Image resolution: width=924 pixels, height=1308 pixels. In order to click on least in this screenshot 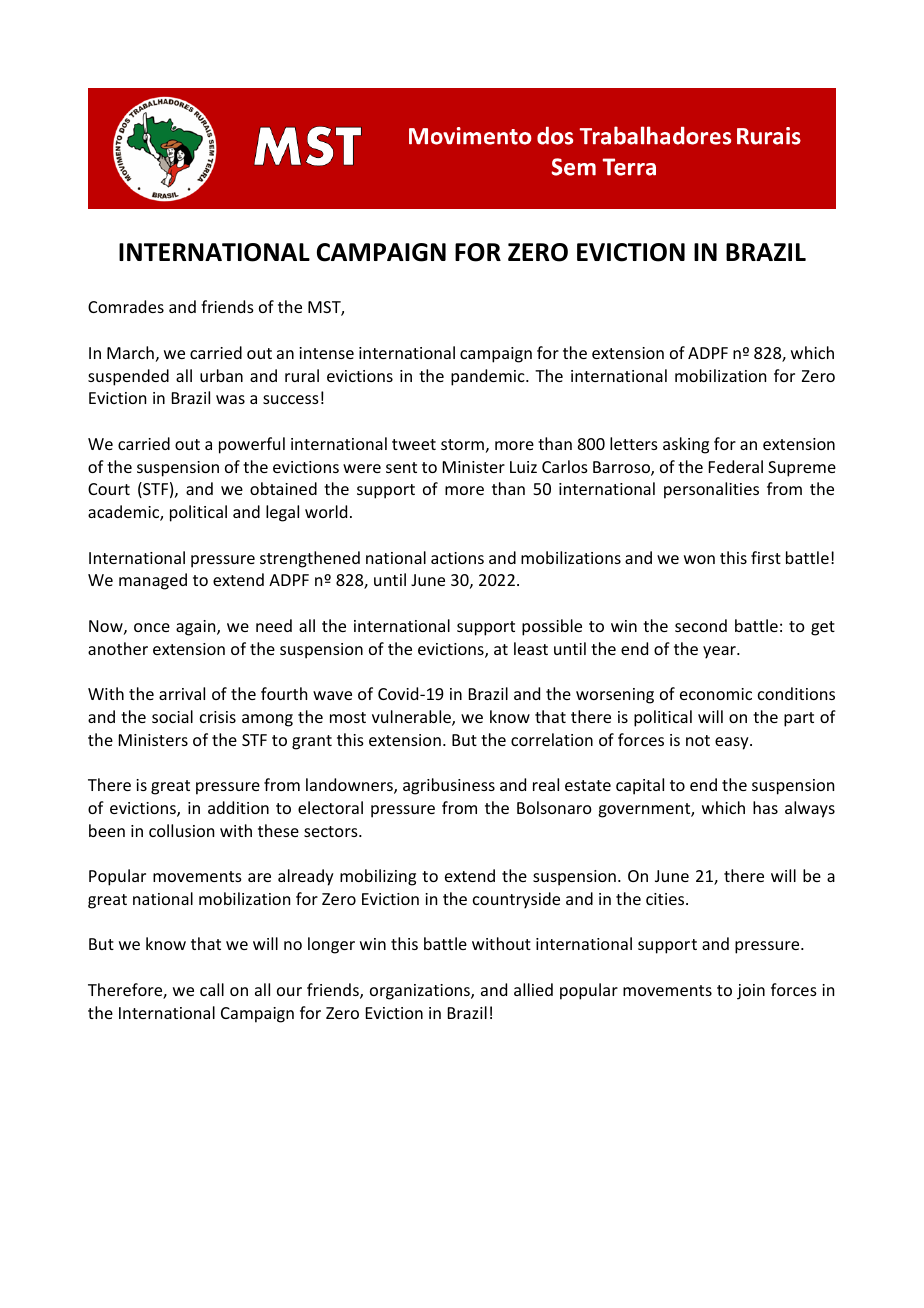, I will do `click(531, 648)`.
